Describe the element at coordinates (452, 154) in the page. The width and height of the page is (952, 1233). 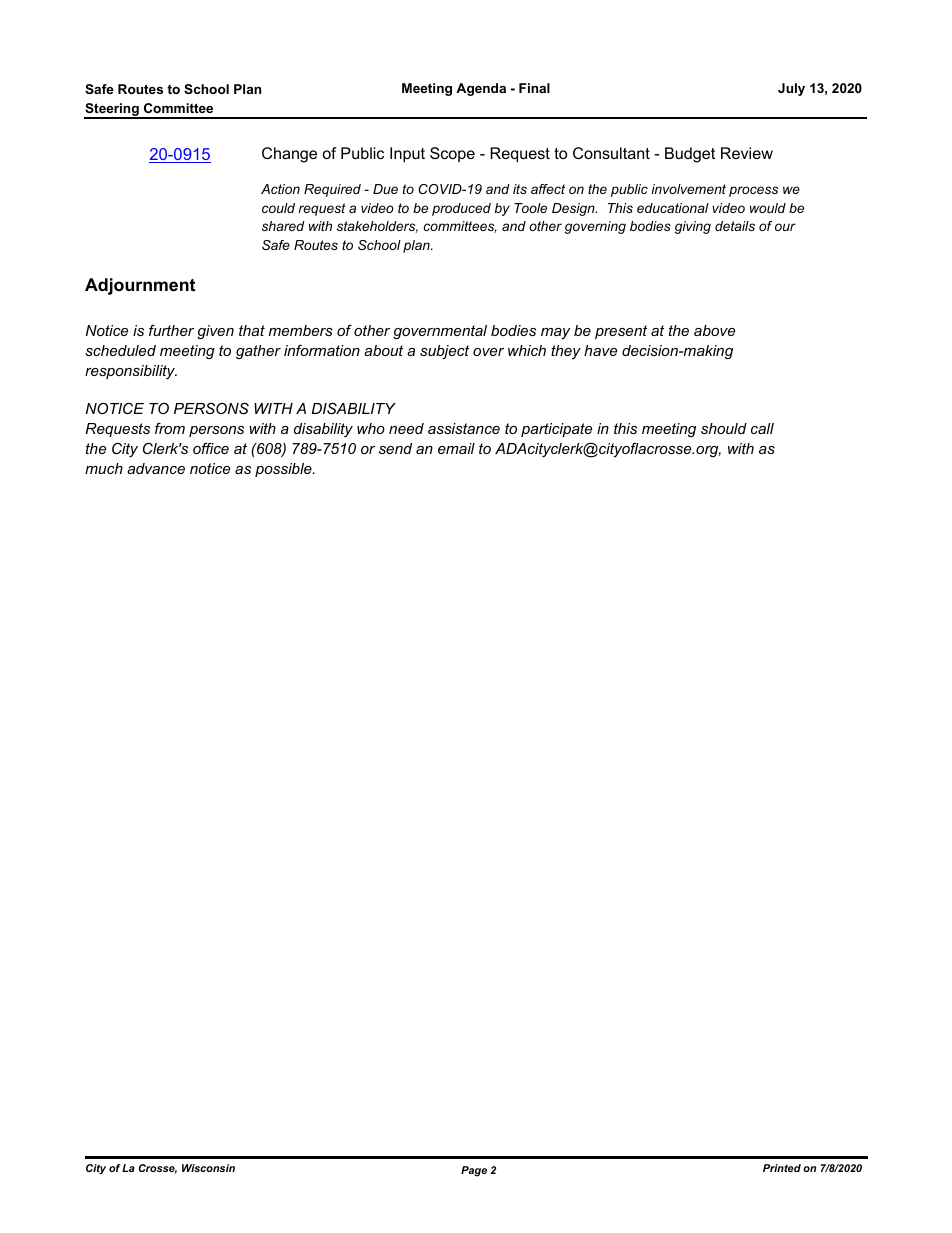
I see `Scope` at that location.
